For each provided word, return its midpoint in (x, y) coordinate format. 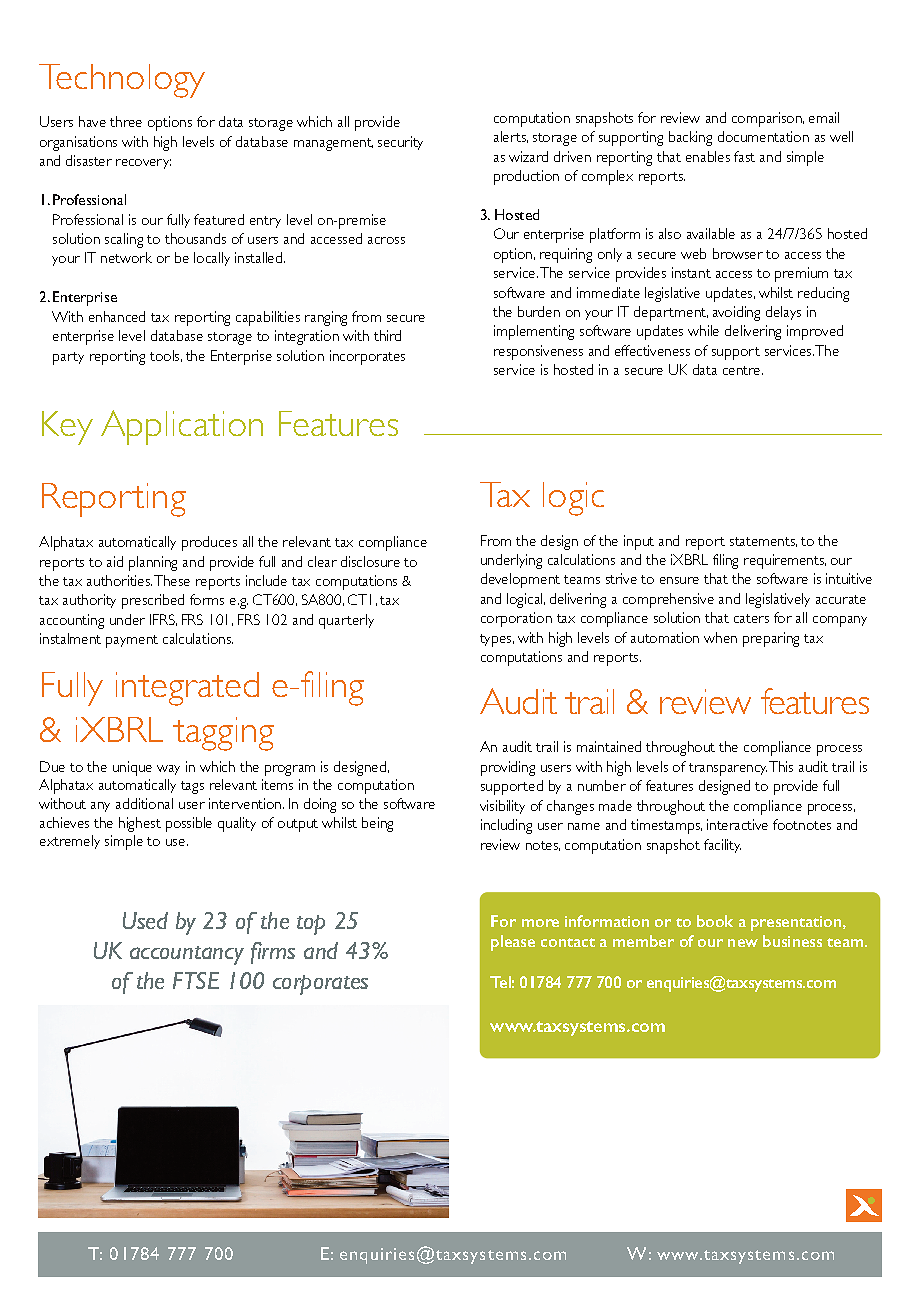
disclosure (370, 561)
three (126, 121)
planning (153, 563)
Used (145, 920)
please (513, 943)
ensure (679, 580)
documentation (763, 136)
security (400, 143)
